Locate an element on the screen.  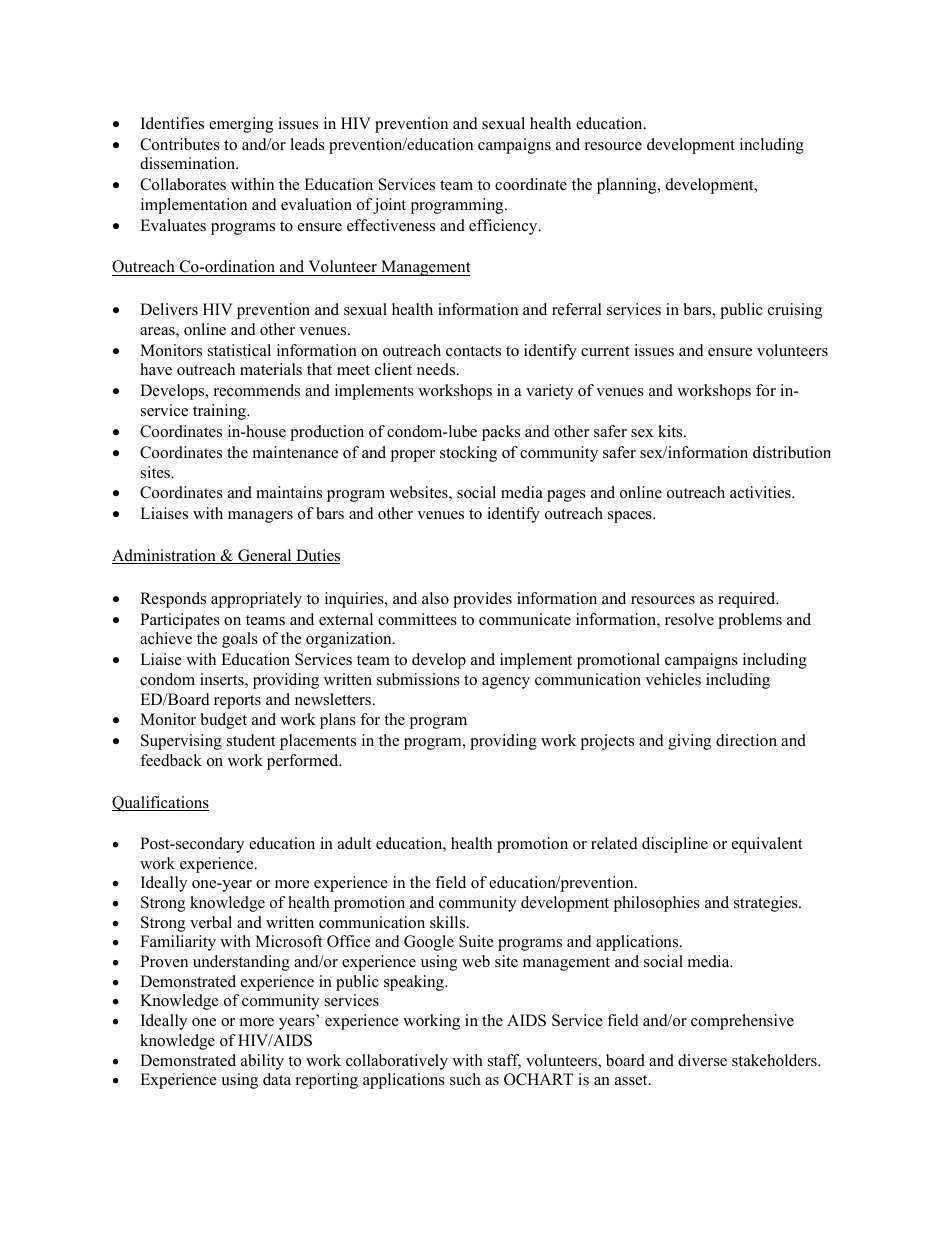
staff is located at coordinates (504, 1061).
